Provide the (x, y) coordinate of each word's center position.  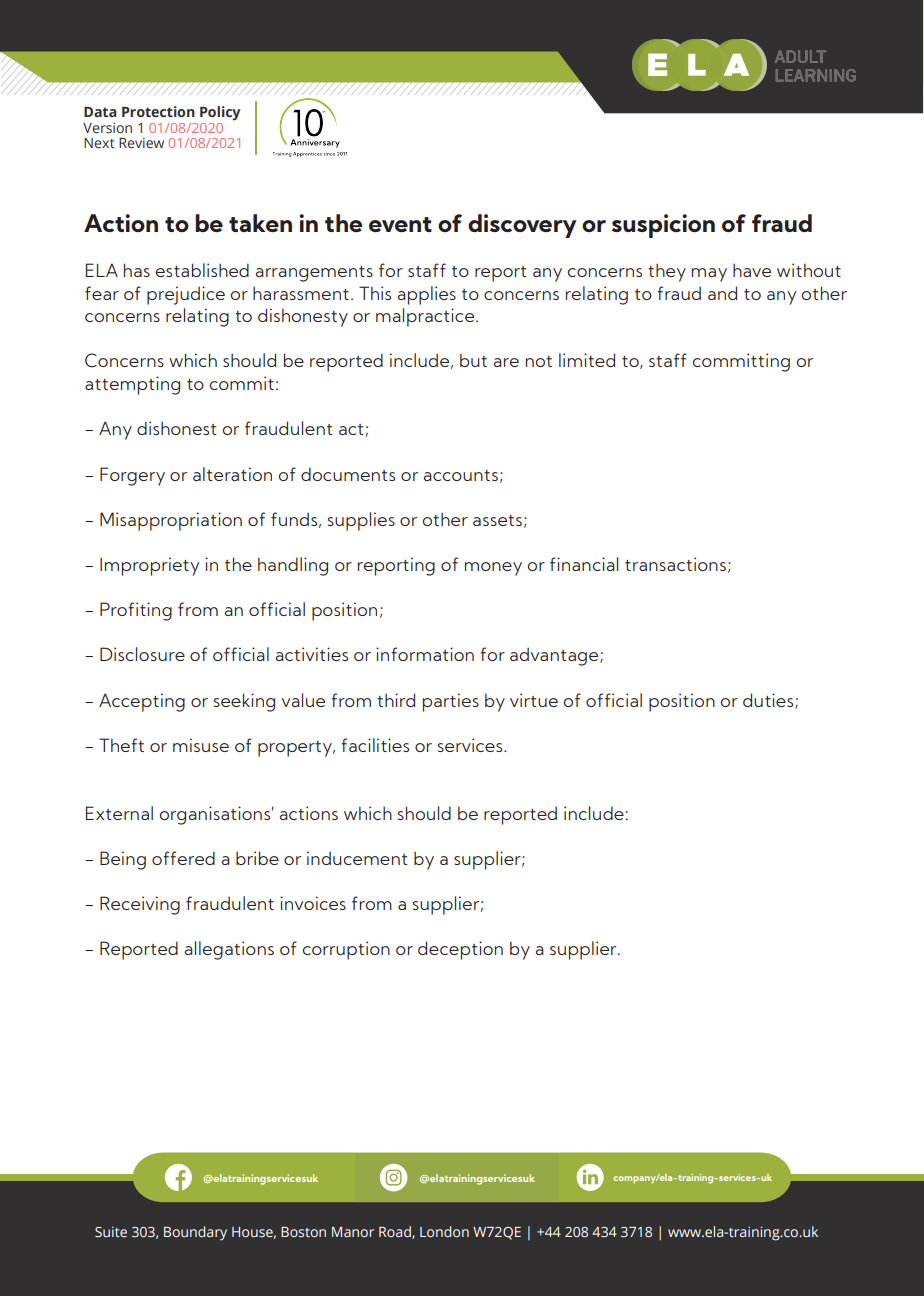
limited (587, 360)
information (425, 654)
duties (769, 701)
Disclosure (142, 654)
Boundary (195, 1233)
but (473, 360)
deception (460, 950)
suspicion (663, 226)
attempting (132, 385)
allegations (229, 950)
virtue (534, 700)
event (400, 224)
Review (141, 142)
